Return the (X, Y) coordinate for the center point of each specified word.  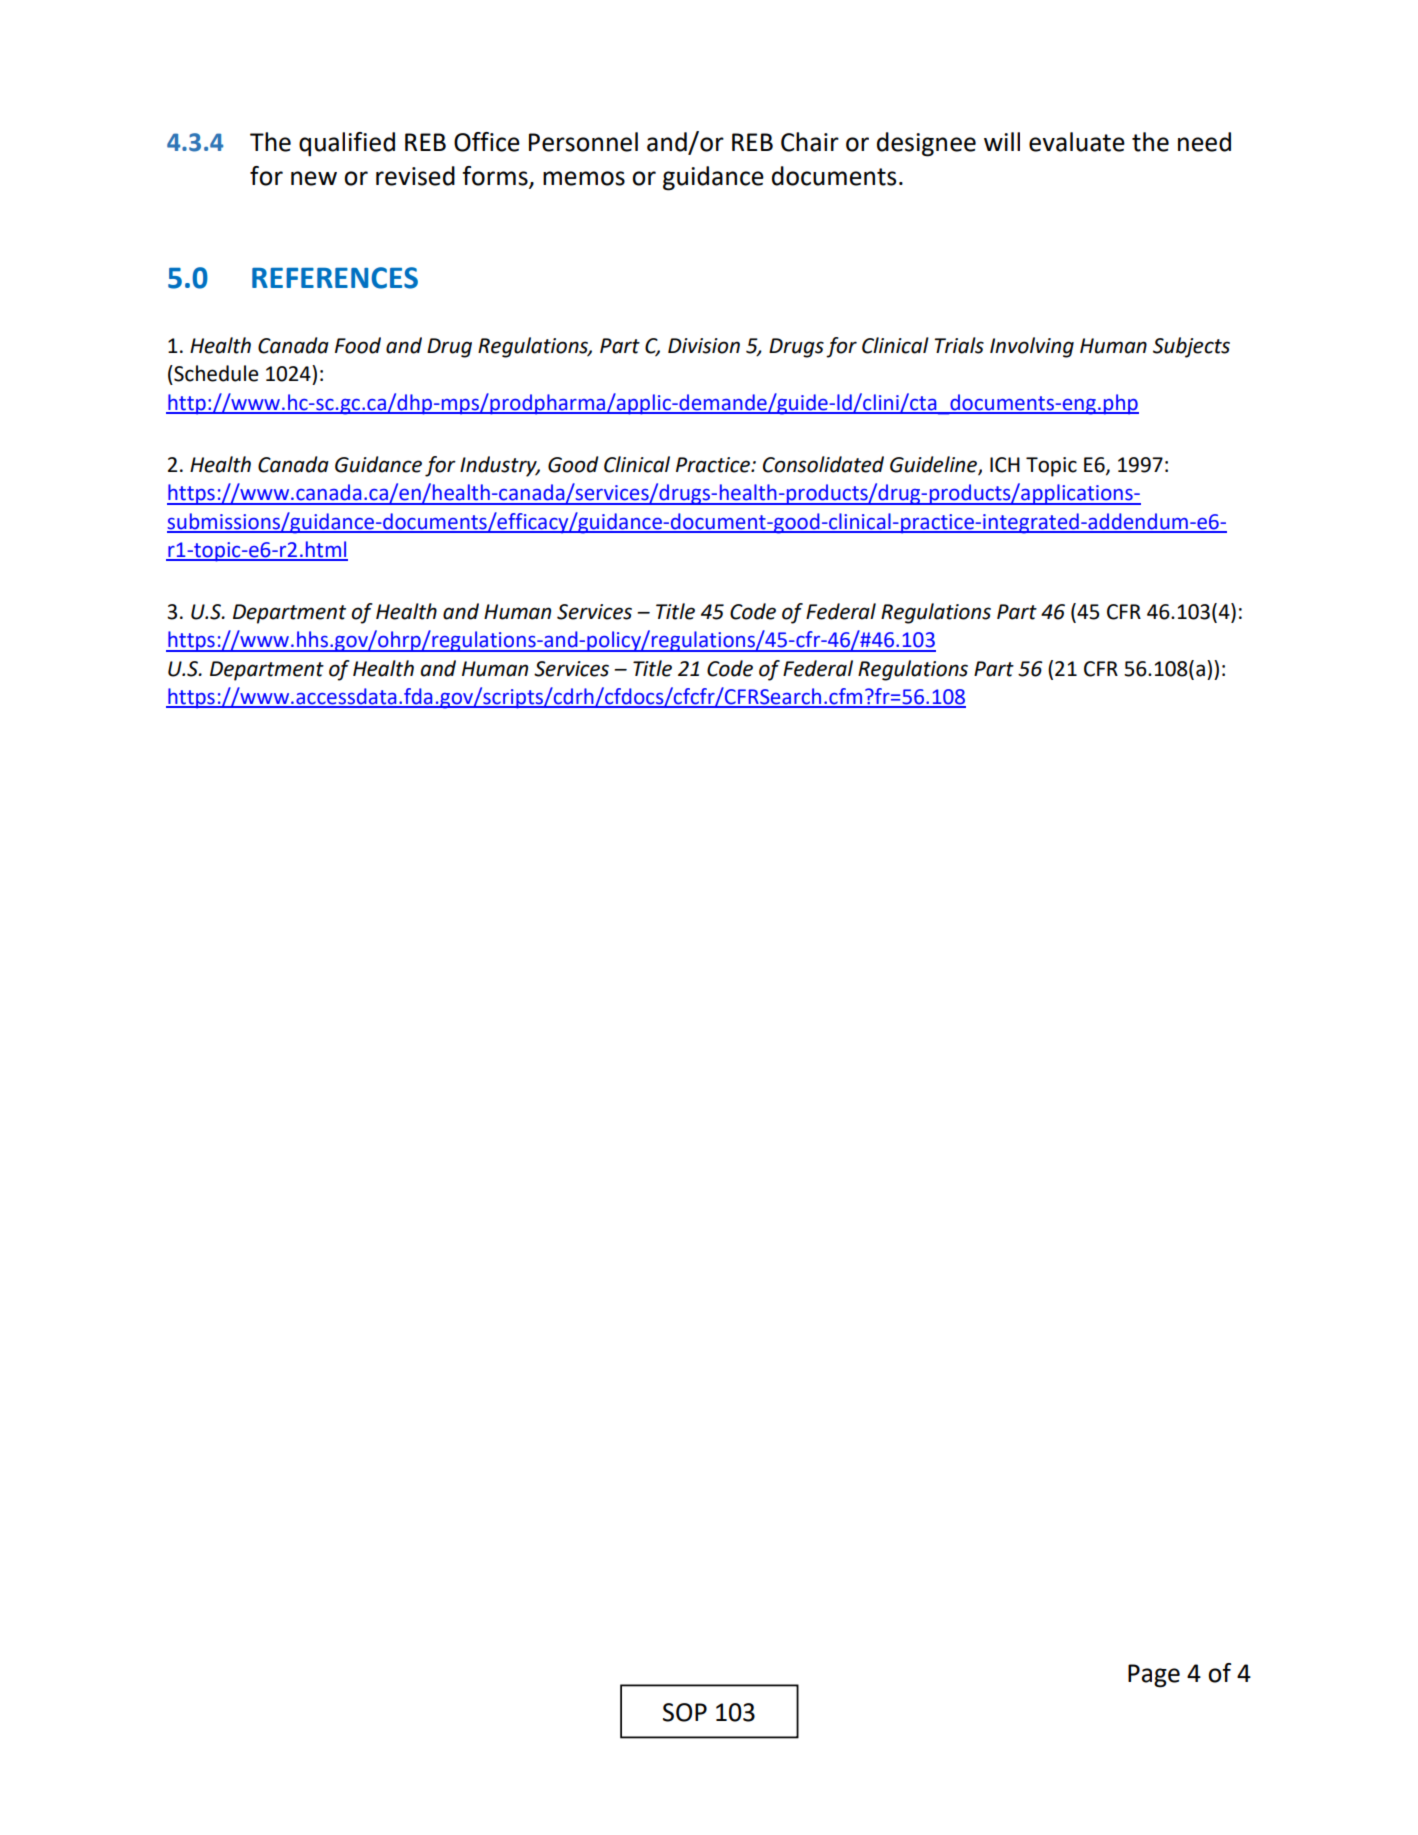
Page (1154, 1676)
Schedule (215, 373)
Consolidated (823, 464)
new (314, 178)
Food (358, 345)
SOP (685, 1712)
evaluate (1077, 142)
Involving (1032, 347)
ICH (1005, 465)
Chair (810, 142)
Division (704, 346)
